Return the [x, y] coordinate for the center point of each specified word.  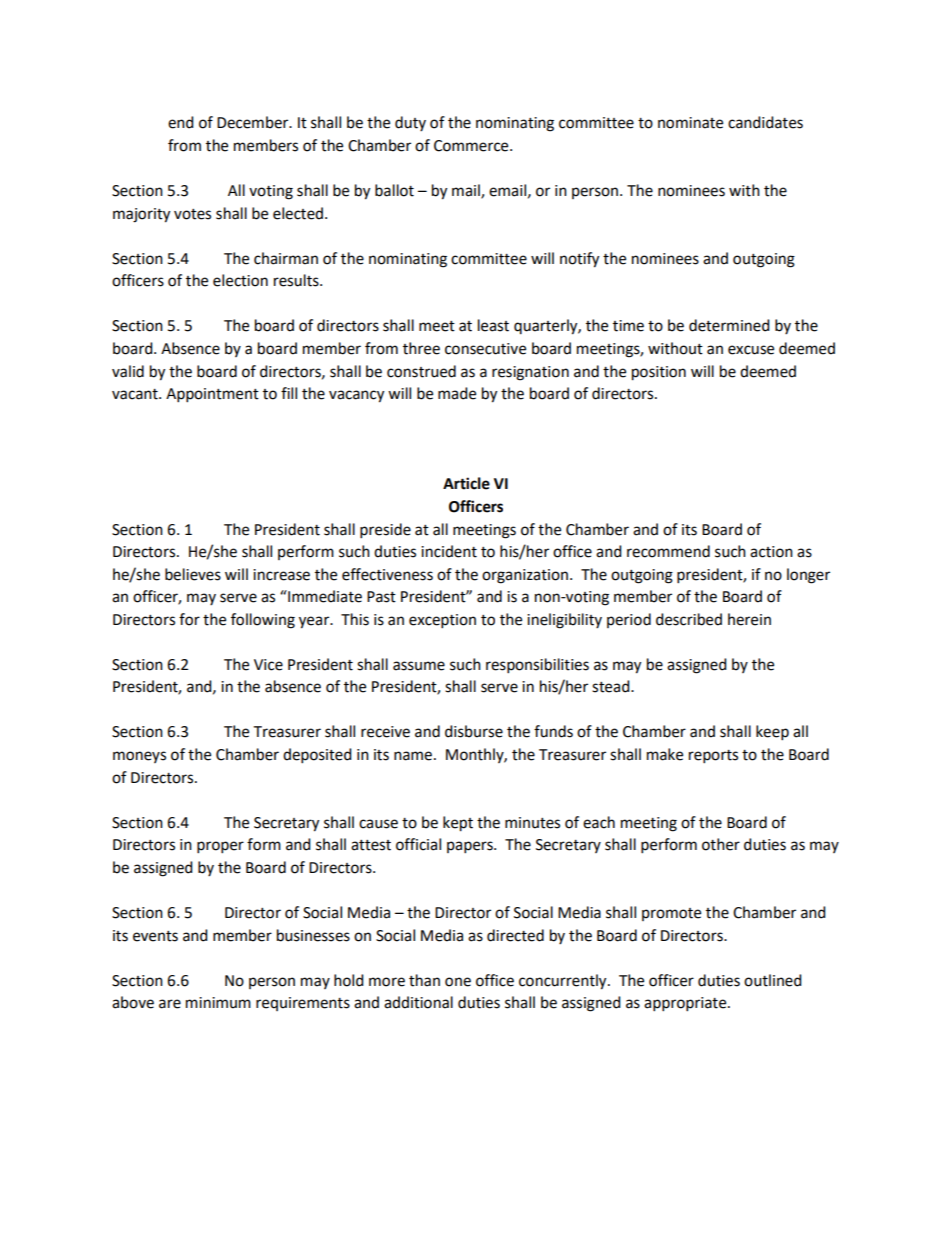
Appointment [212, 395]
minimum [218, 1003]
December [254, 122]
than [424, 980]
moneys [139, 757]
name [413, 756]
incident [449, 551]
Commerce [472, 146]
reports [713, 757]
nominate [690, 123]
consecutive [485, 349]
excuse [751, 350]
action [771, 552]
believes [193, 574]
